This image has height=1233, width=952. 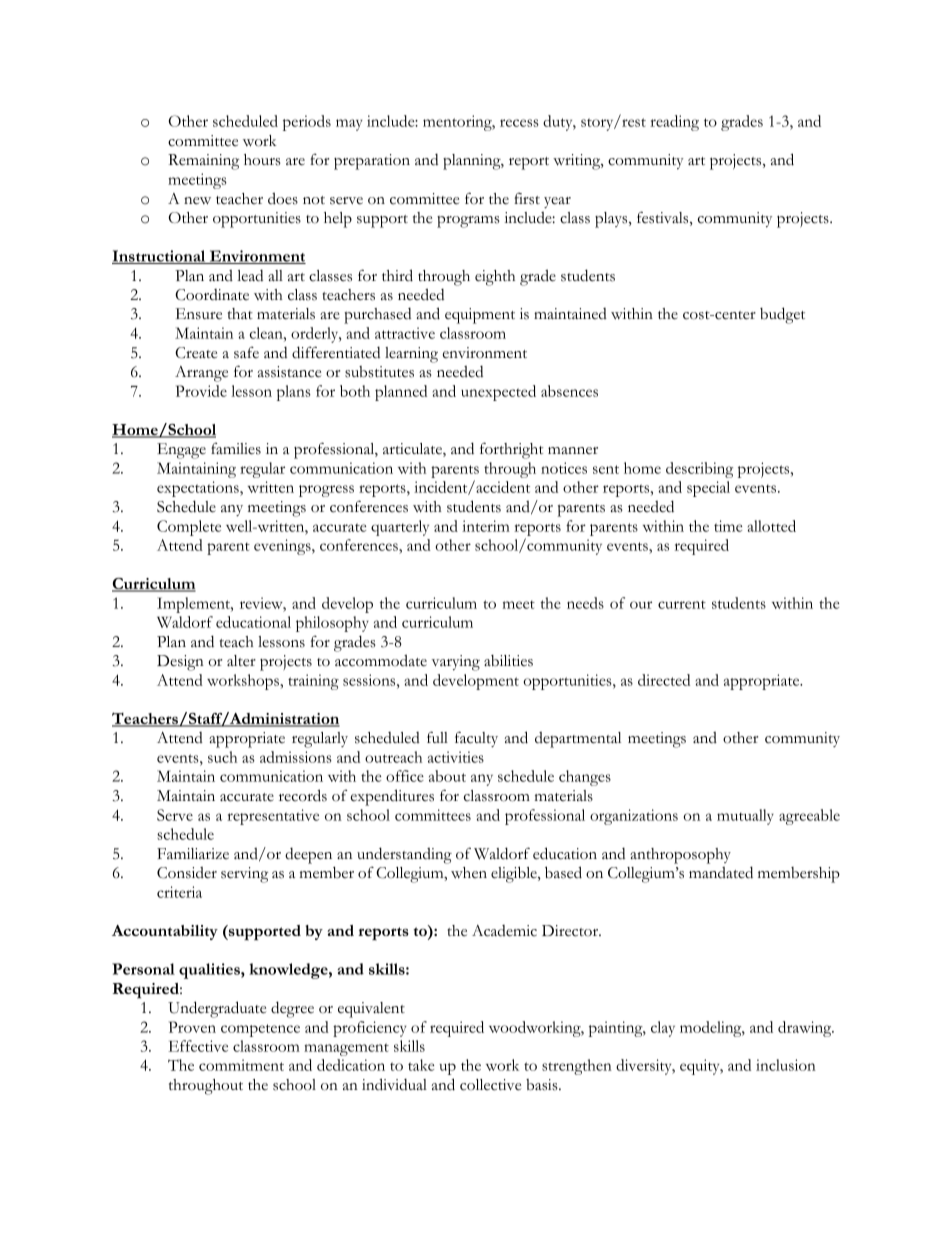 What do you see at coordinates (490, 1085) in the image?
I see `collective` at bounding box center [490, 1085].
